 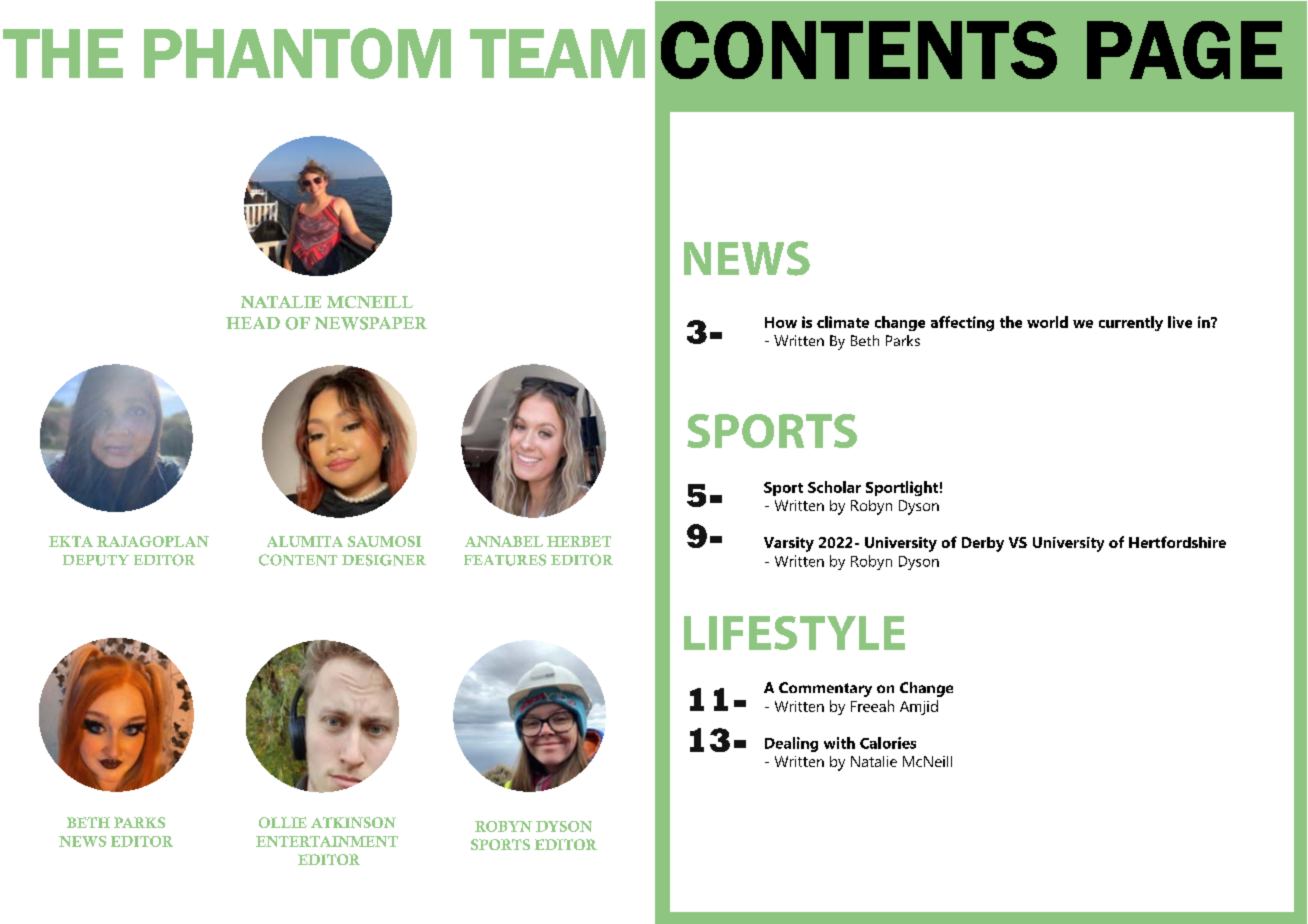 I want to click on HEAD, so click(x=253, y=323).
